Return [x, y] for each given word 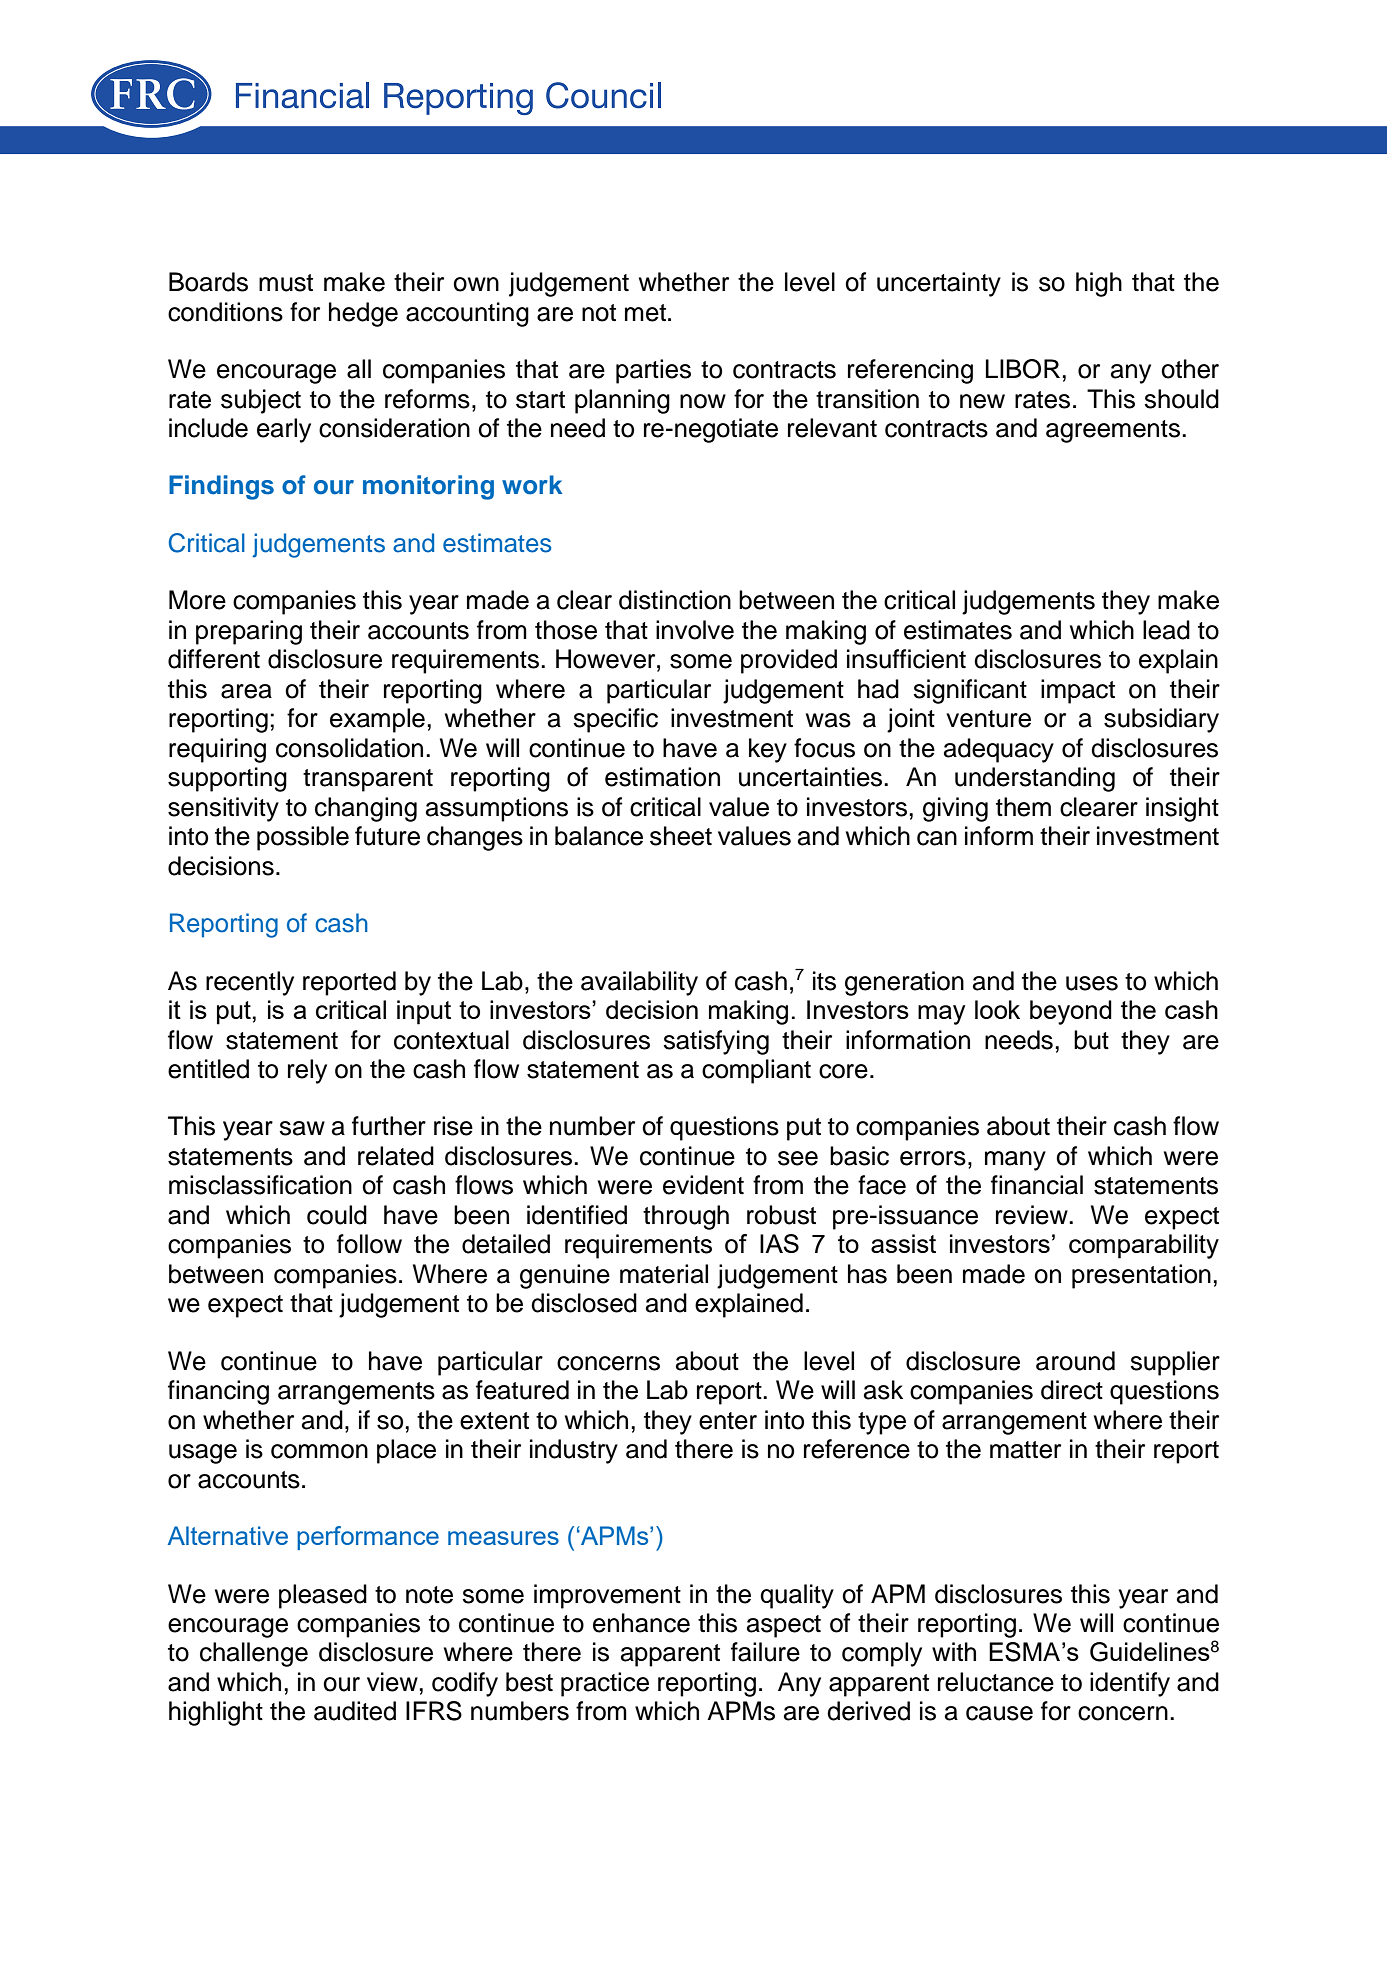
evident [703, 1185]
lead [1166, 630]
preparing [249, 632]
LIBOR [1023, 369]
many [1015, 1161]
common [319, 1451]
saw [302, 1128]
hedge [363, 314]
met [645, 313]
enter [728, 1421]
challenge [254, 1654]
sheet [681, 836]
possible [303, 838]
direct [1072, 1390]
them [1023, 807]
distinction [675, 600]
